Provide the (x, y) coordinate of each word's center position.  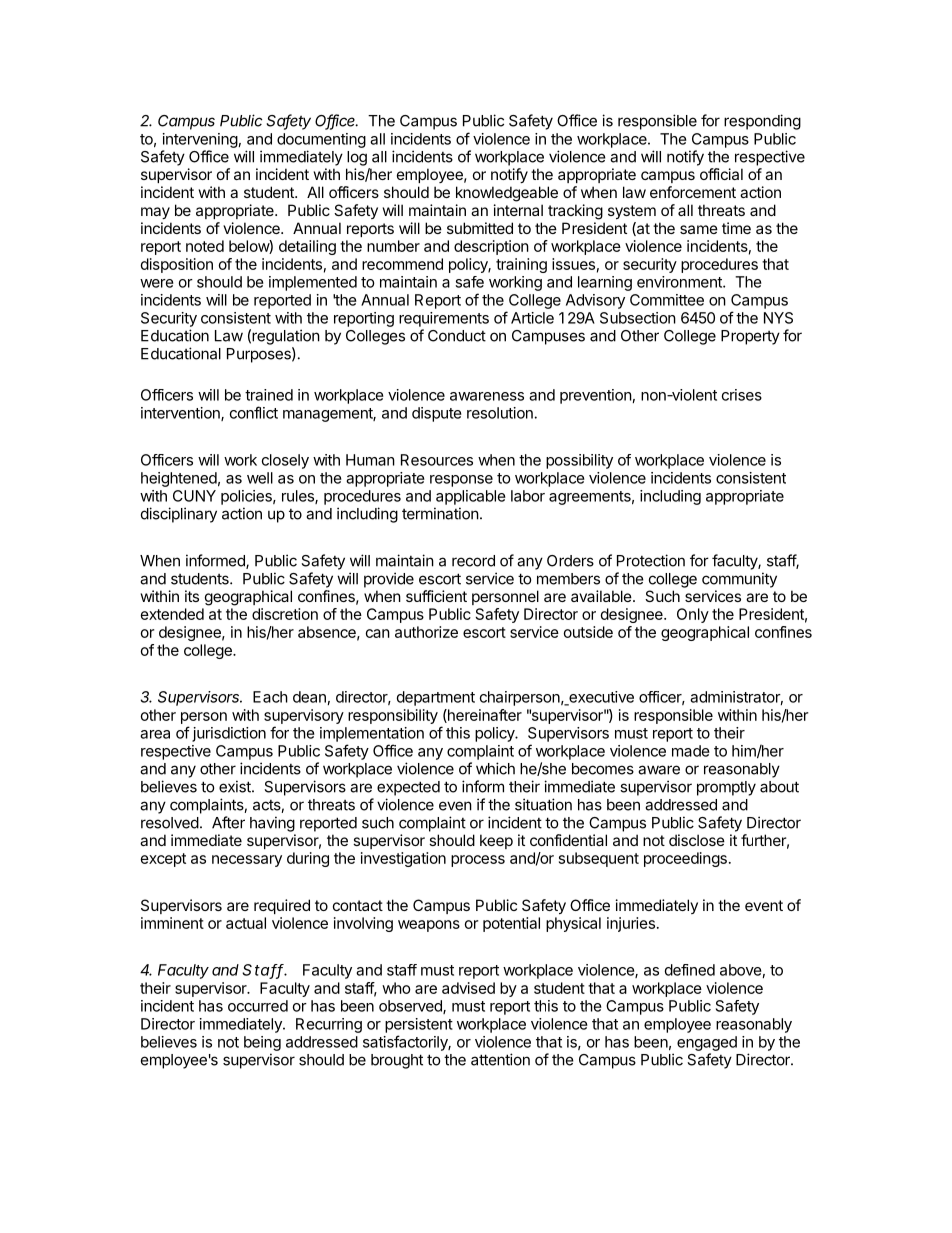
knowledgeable (507, 194)
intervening (200, 140)
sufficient (436, 596)
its (192, 596)
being (262, 1043)
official (721, 174)
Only (693, 615)
